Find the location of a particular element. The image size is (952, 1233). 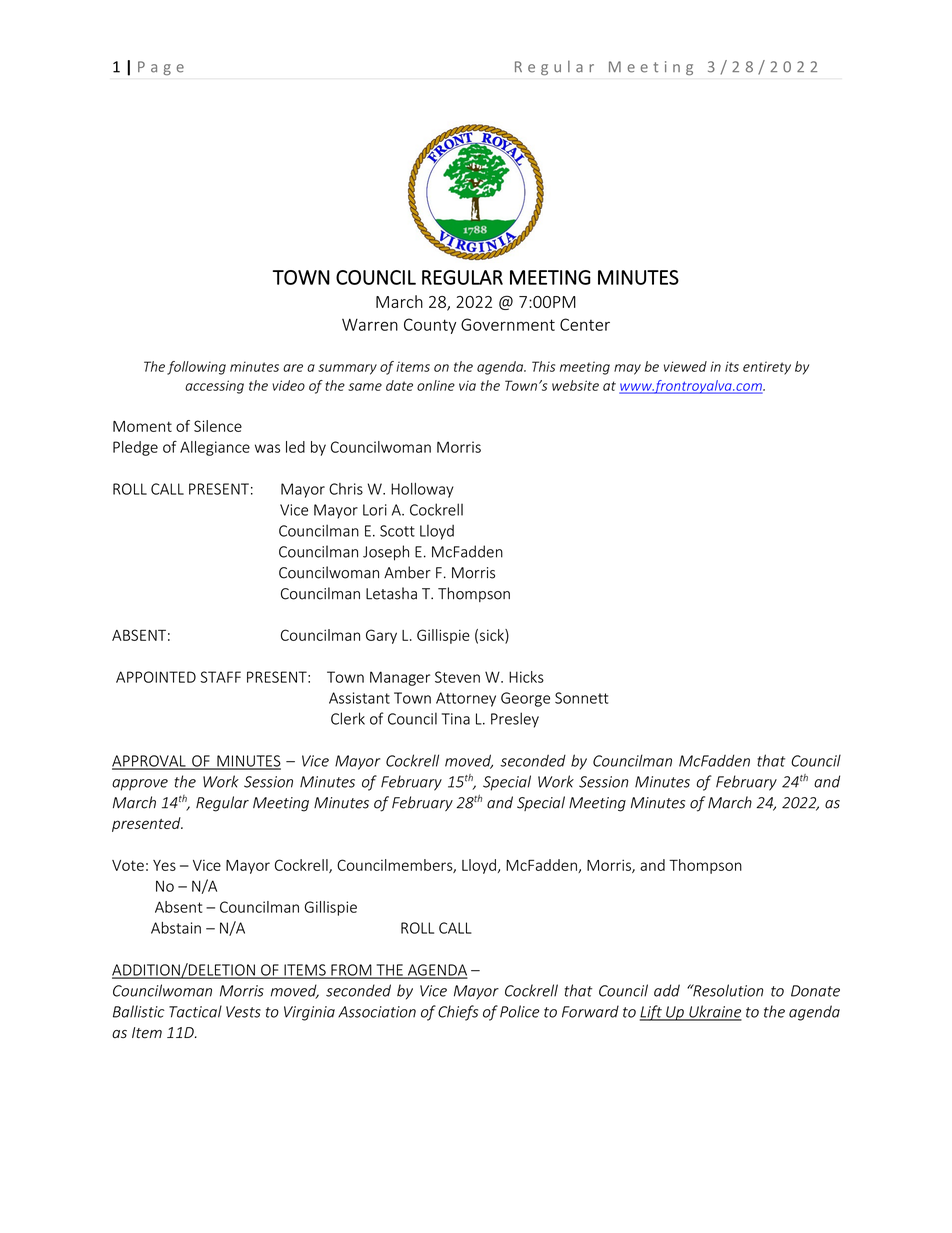

its is located at coordinates (732, 366).
